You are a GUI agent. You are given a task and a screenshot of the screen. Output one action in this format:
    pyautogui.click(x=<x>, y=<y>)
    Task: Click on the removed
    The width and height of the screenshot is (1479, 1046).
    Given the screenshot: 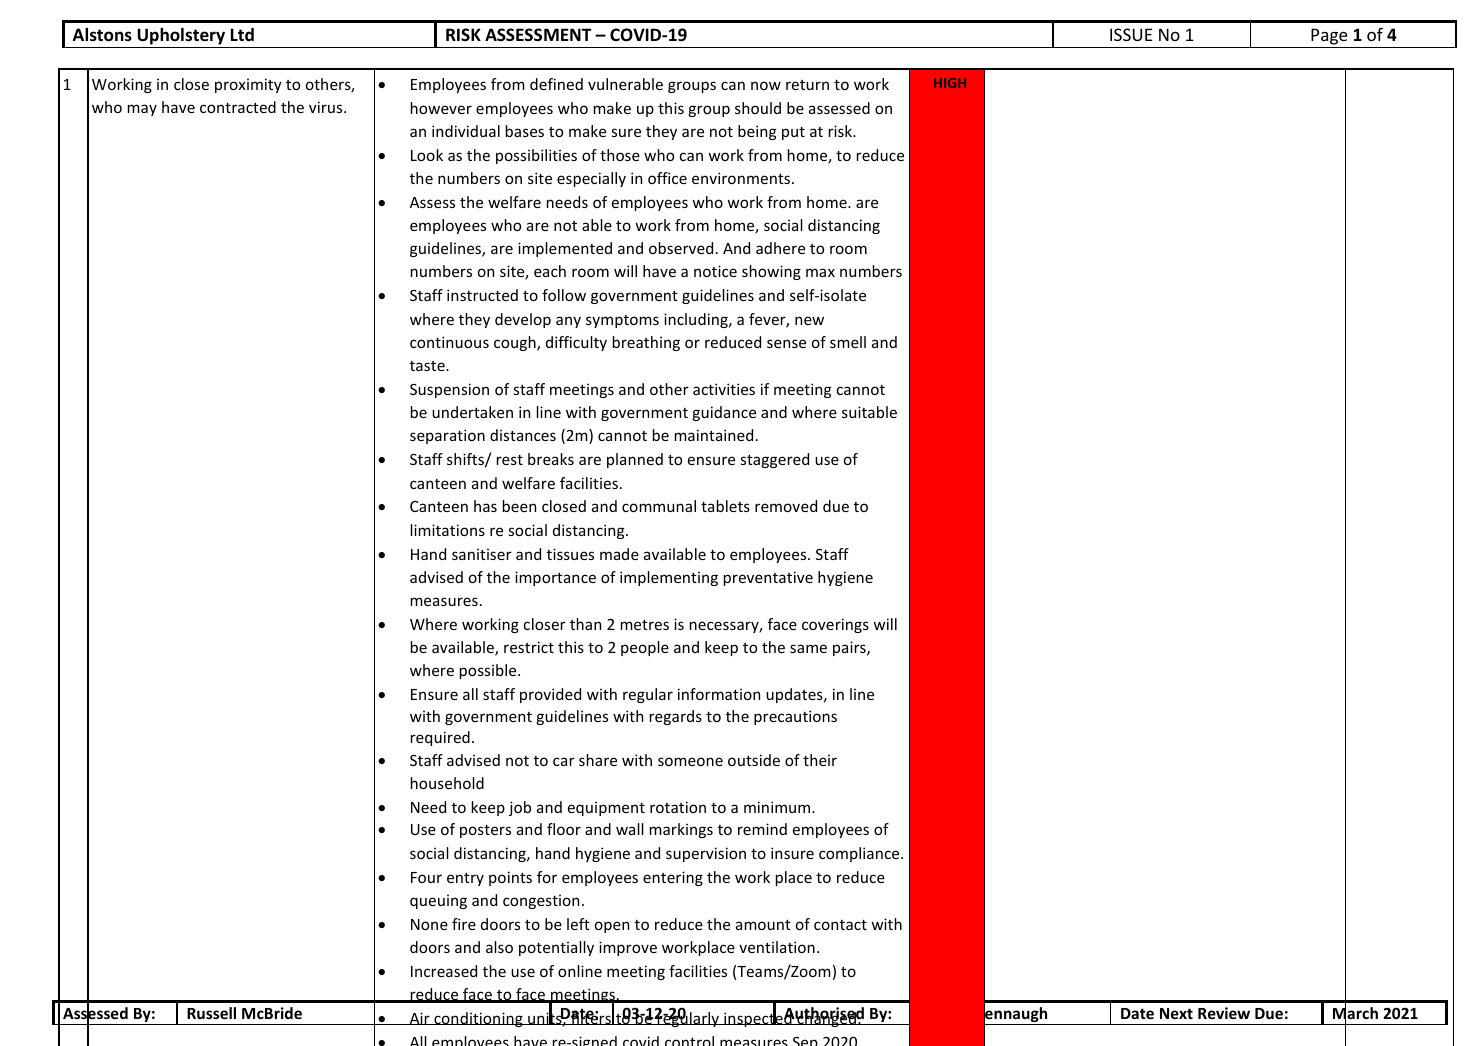 What is the action you would take?
    pyautogui.click(x=786, y=506)
